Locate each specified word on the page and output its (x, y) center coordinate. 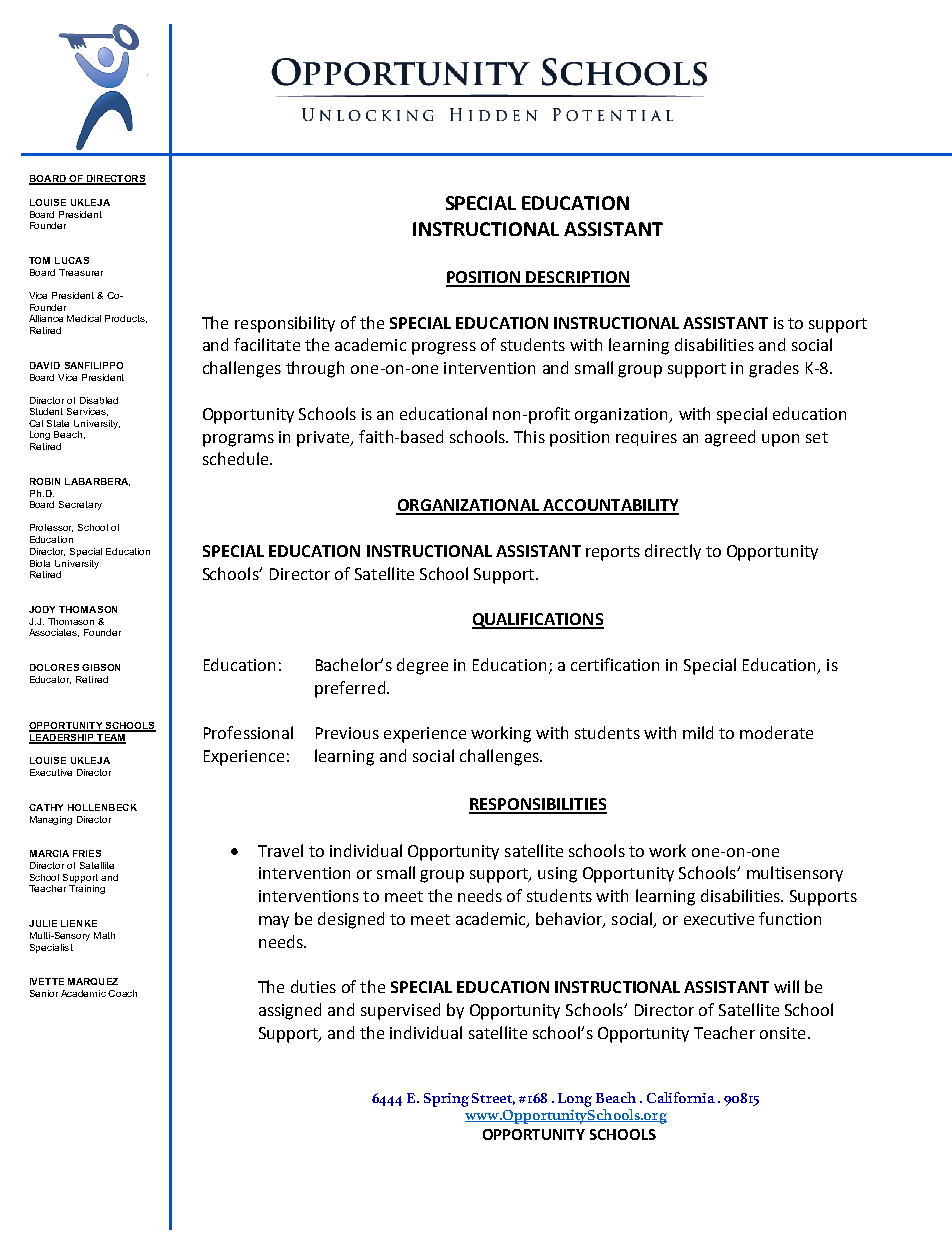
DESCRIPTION (577, 278)
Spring (446, 1100)
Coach (122, 993)
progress (444, 348)
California (681, 1097)
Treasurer (81, 272)
